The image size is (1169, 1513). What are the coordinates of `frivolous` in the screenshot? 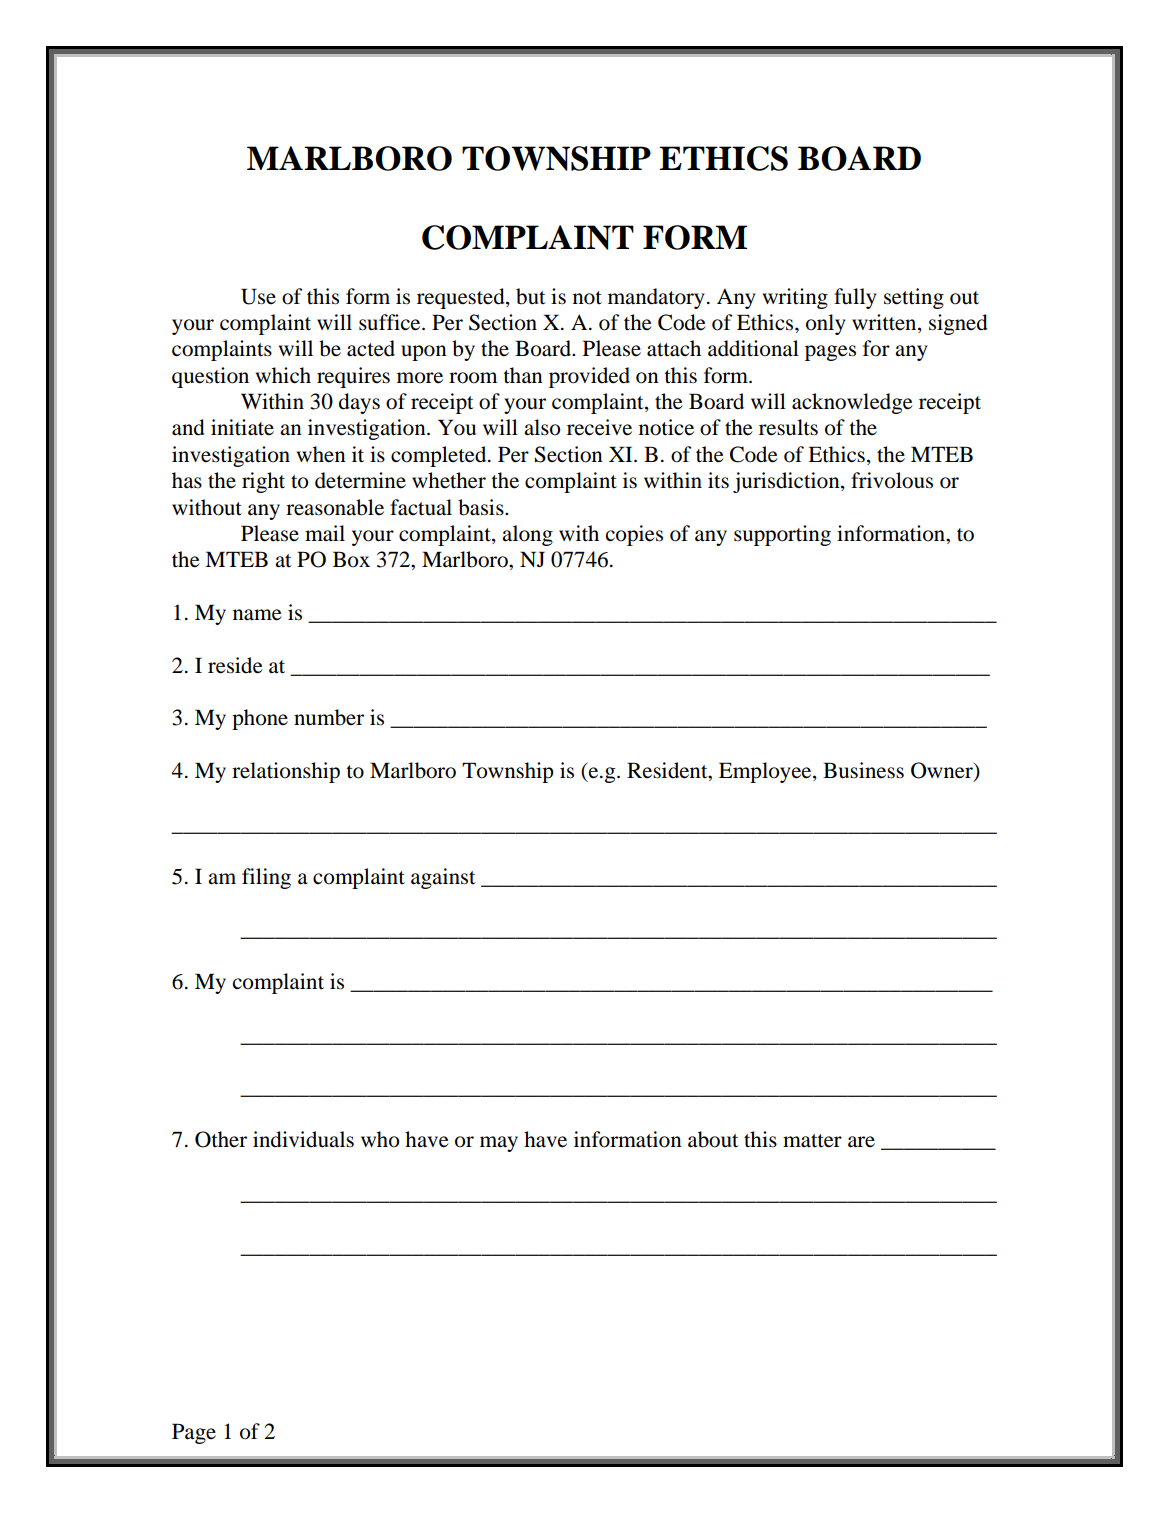 It's located at (892, 480).
